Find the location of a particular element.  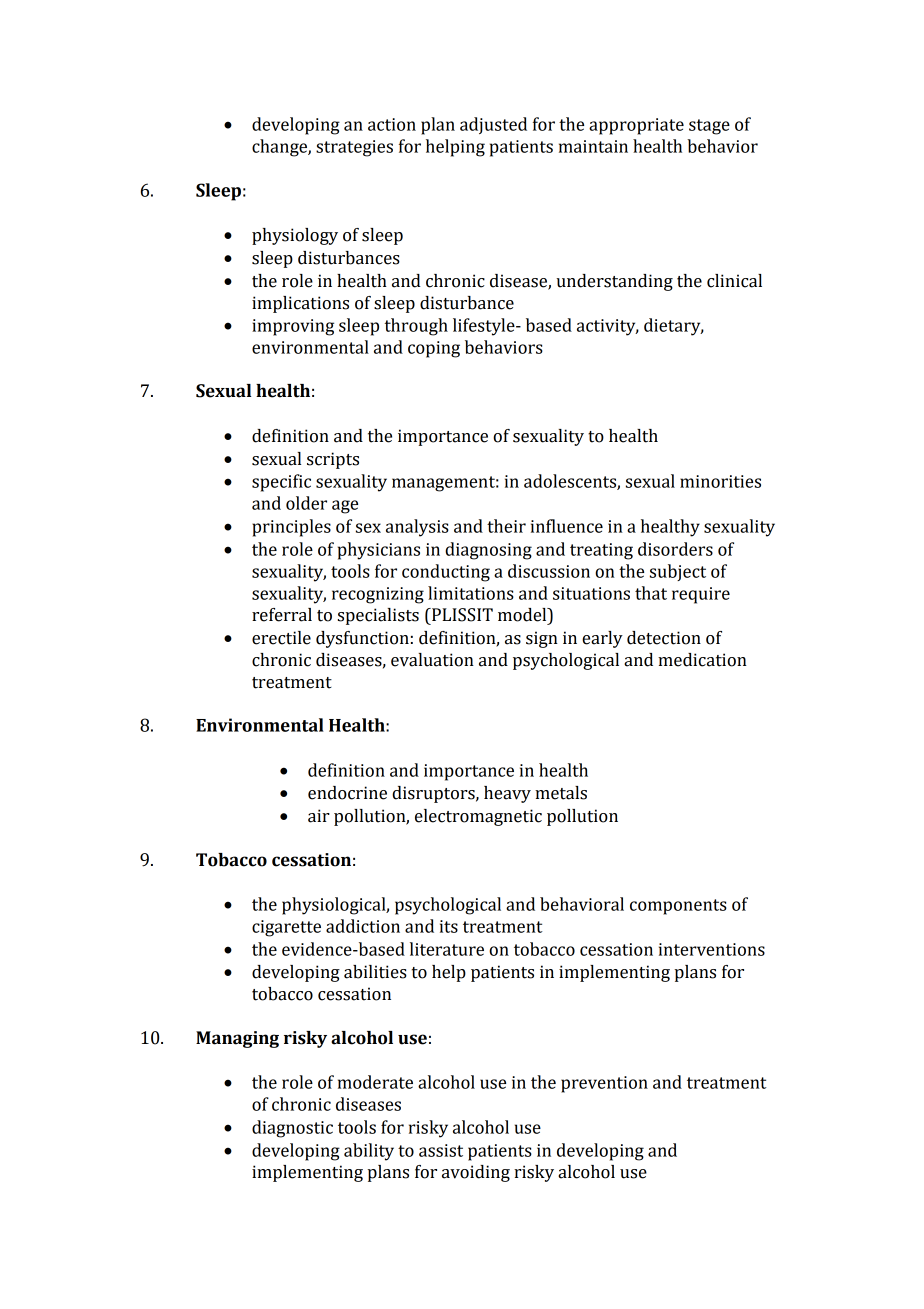

scripts is located at coordinates (333, 460).
